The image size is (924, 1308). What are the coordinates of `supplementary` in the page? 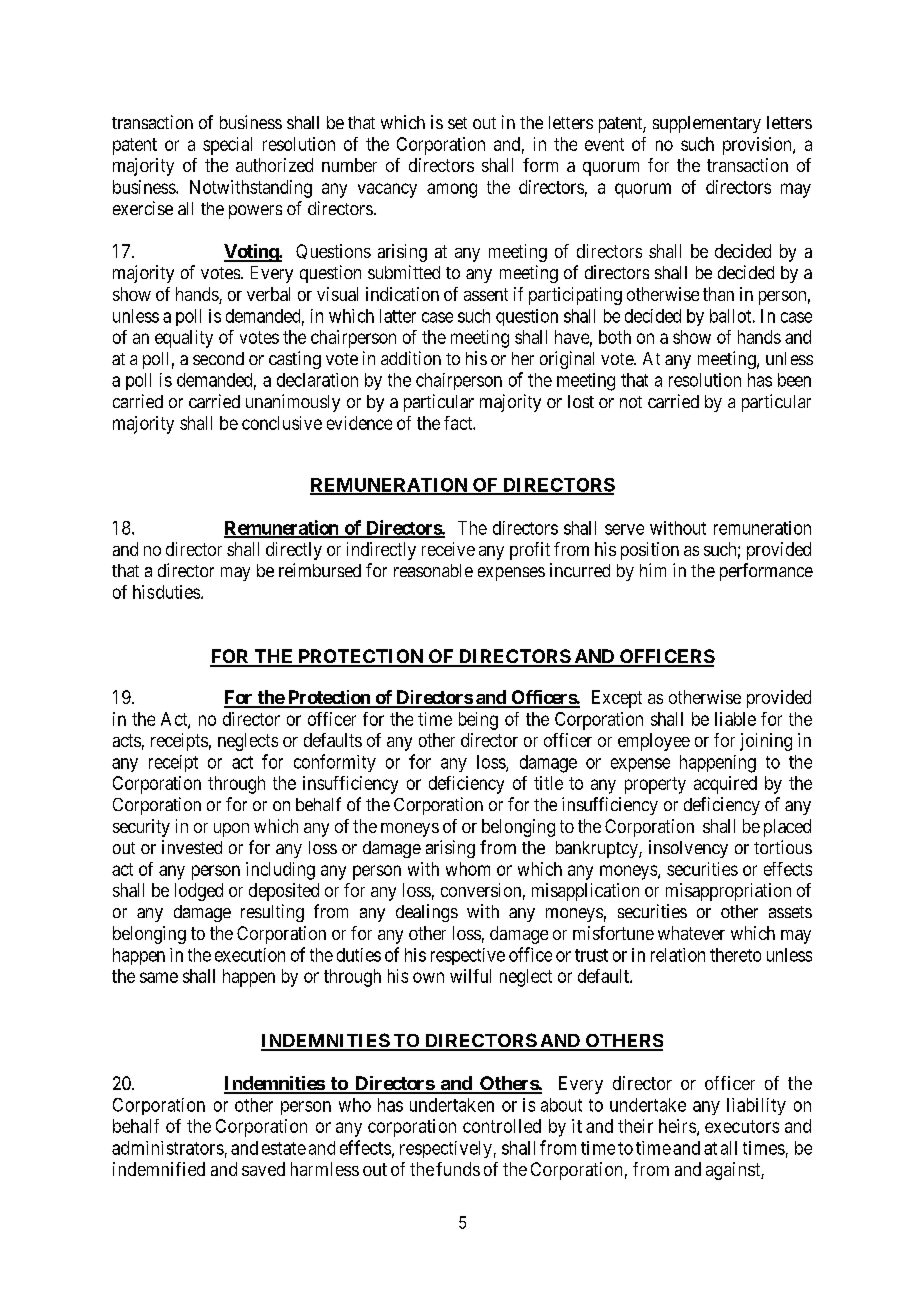 It's located at (707, 124).
